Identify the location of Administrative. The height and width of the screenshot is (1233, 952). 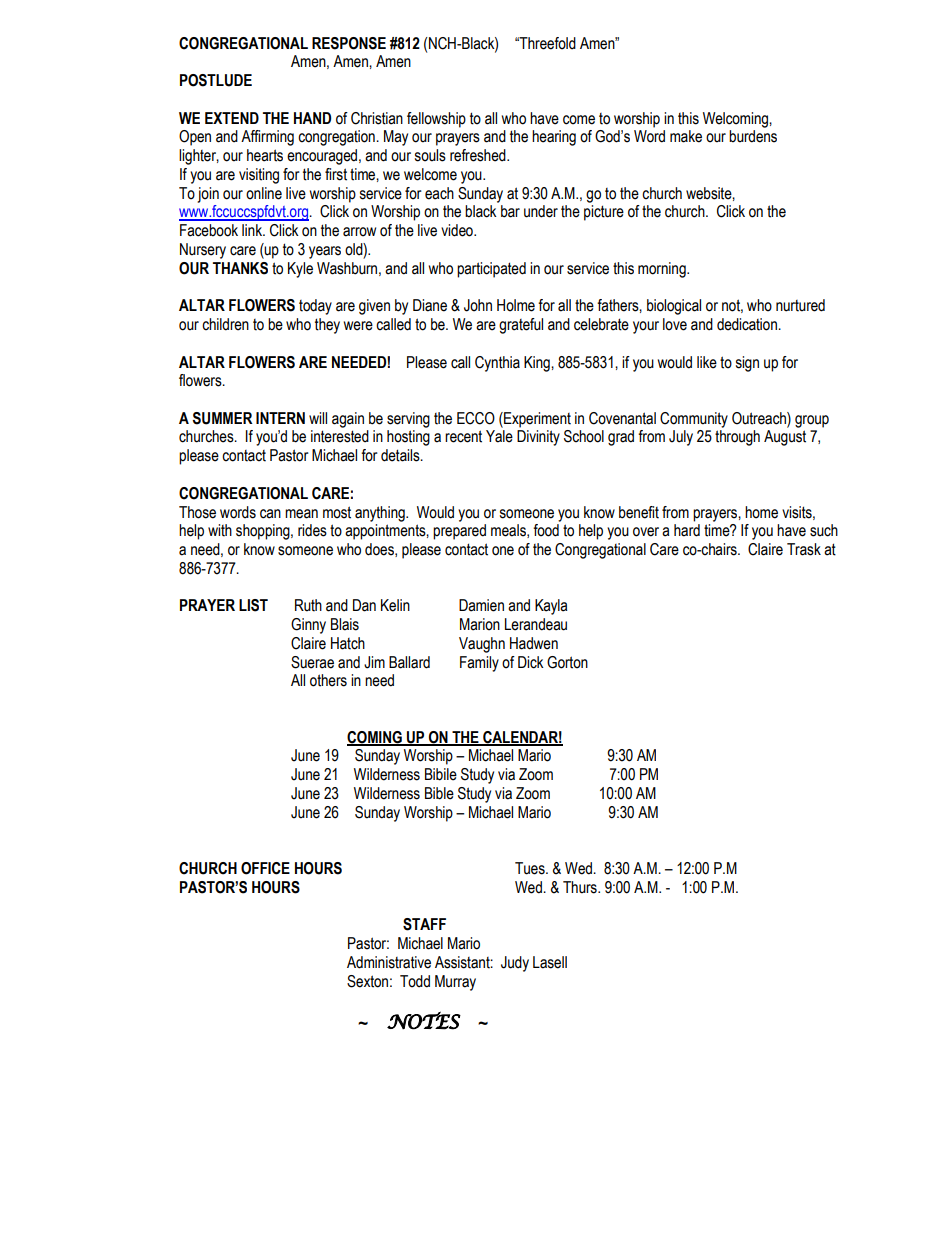
(389, 962).
